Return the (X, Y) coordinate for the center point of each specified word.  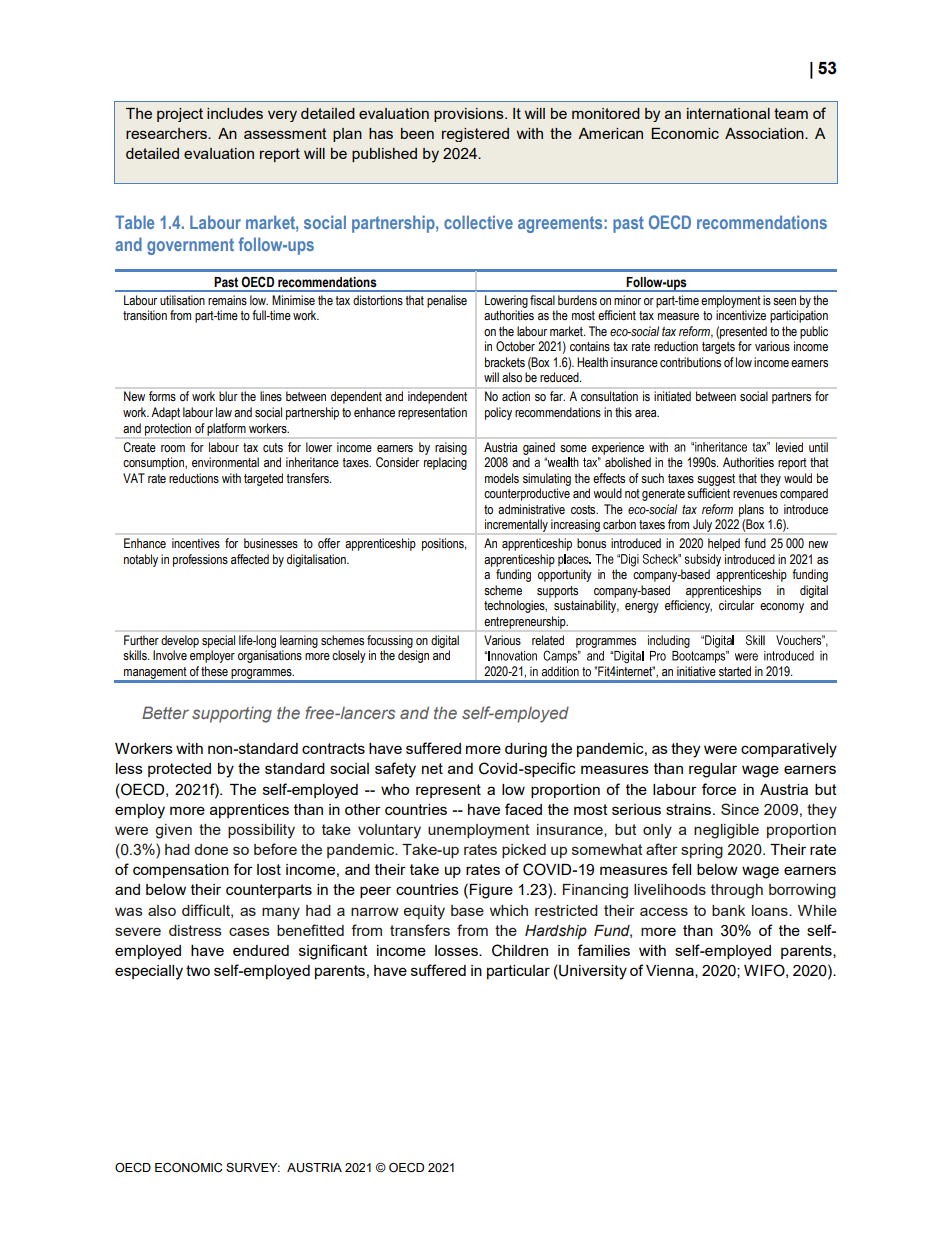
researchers (167, 133)
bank (728, 910)
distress (195, 930)
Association (765, 133)
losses (457, 950)
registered (475, 135)
